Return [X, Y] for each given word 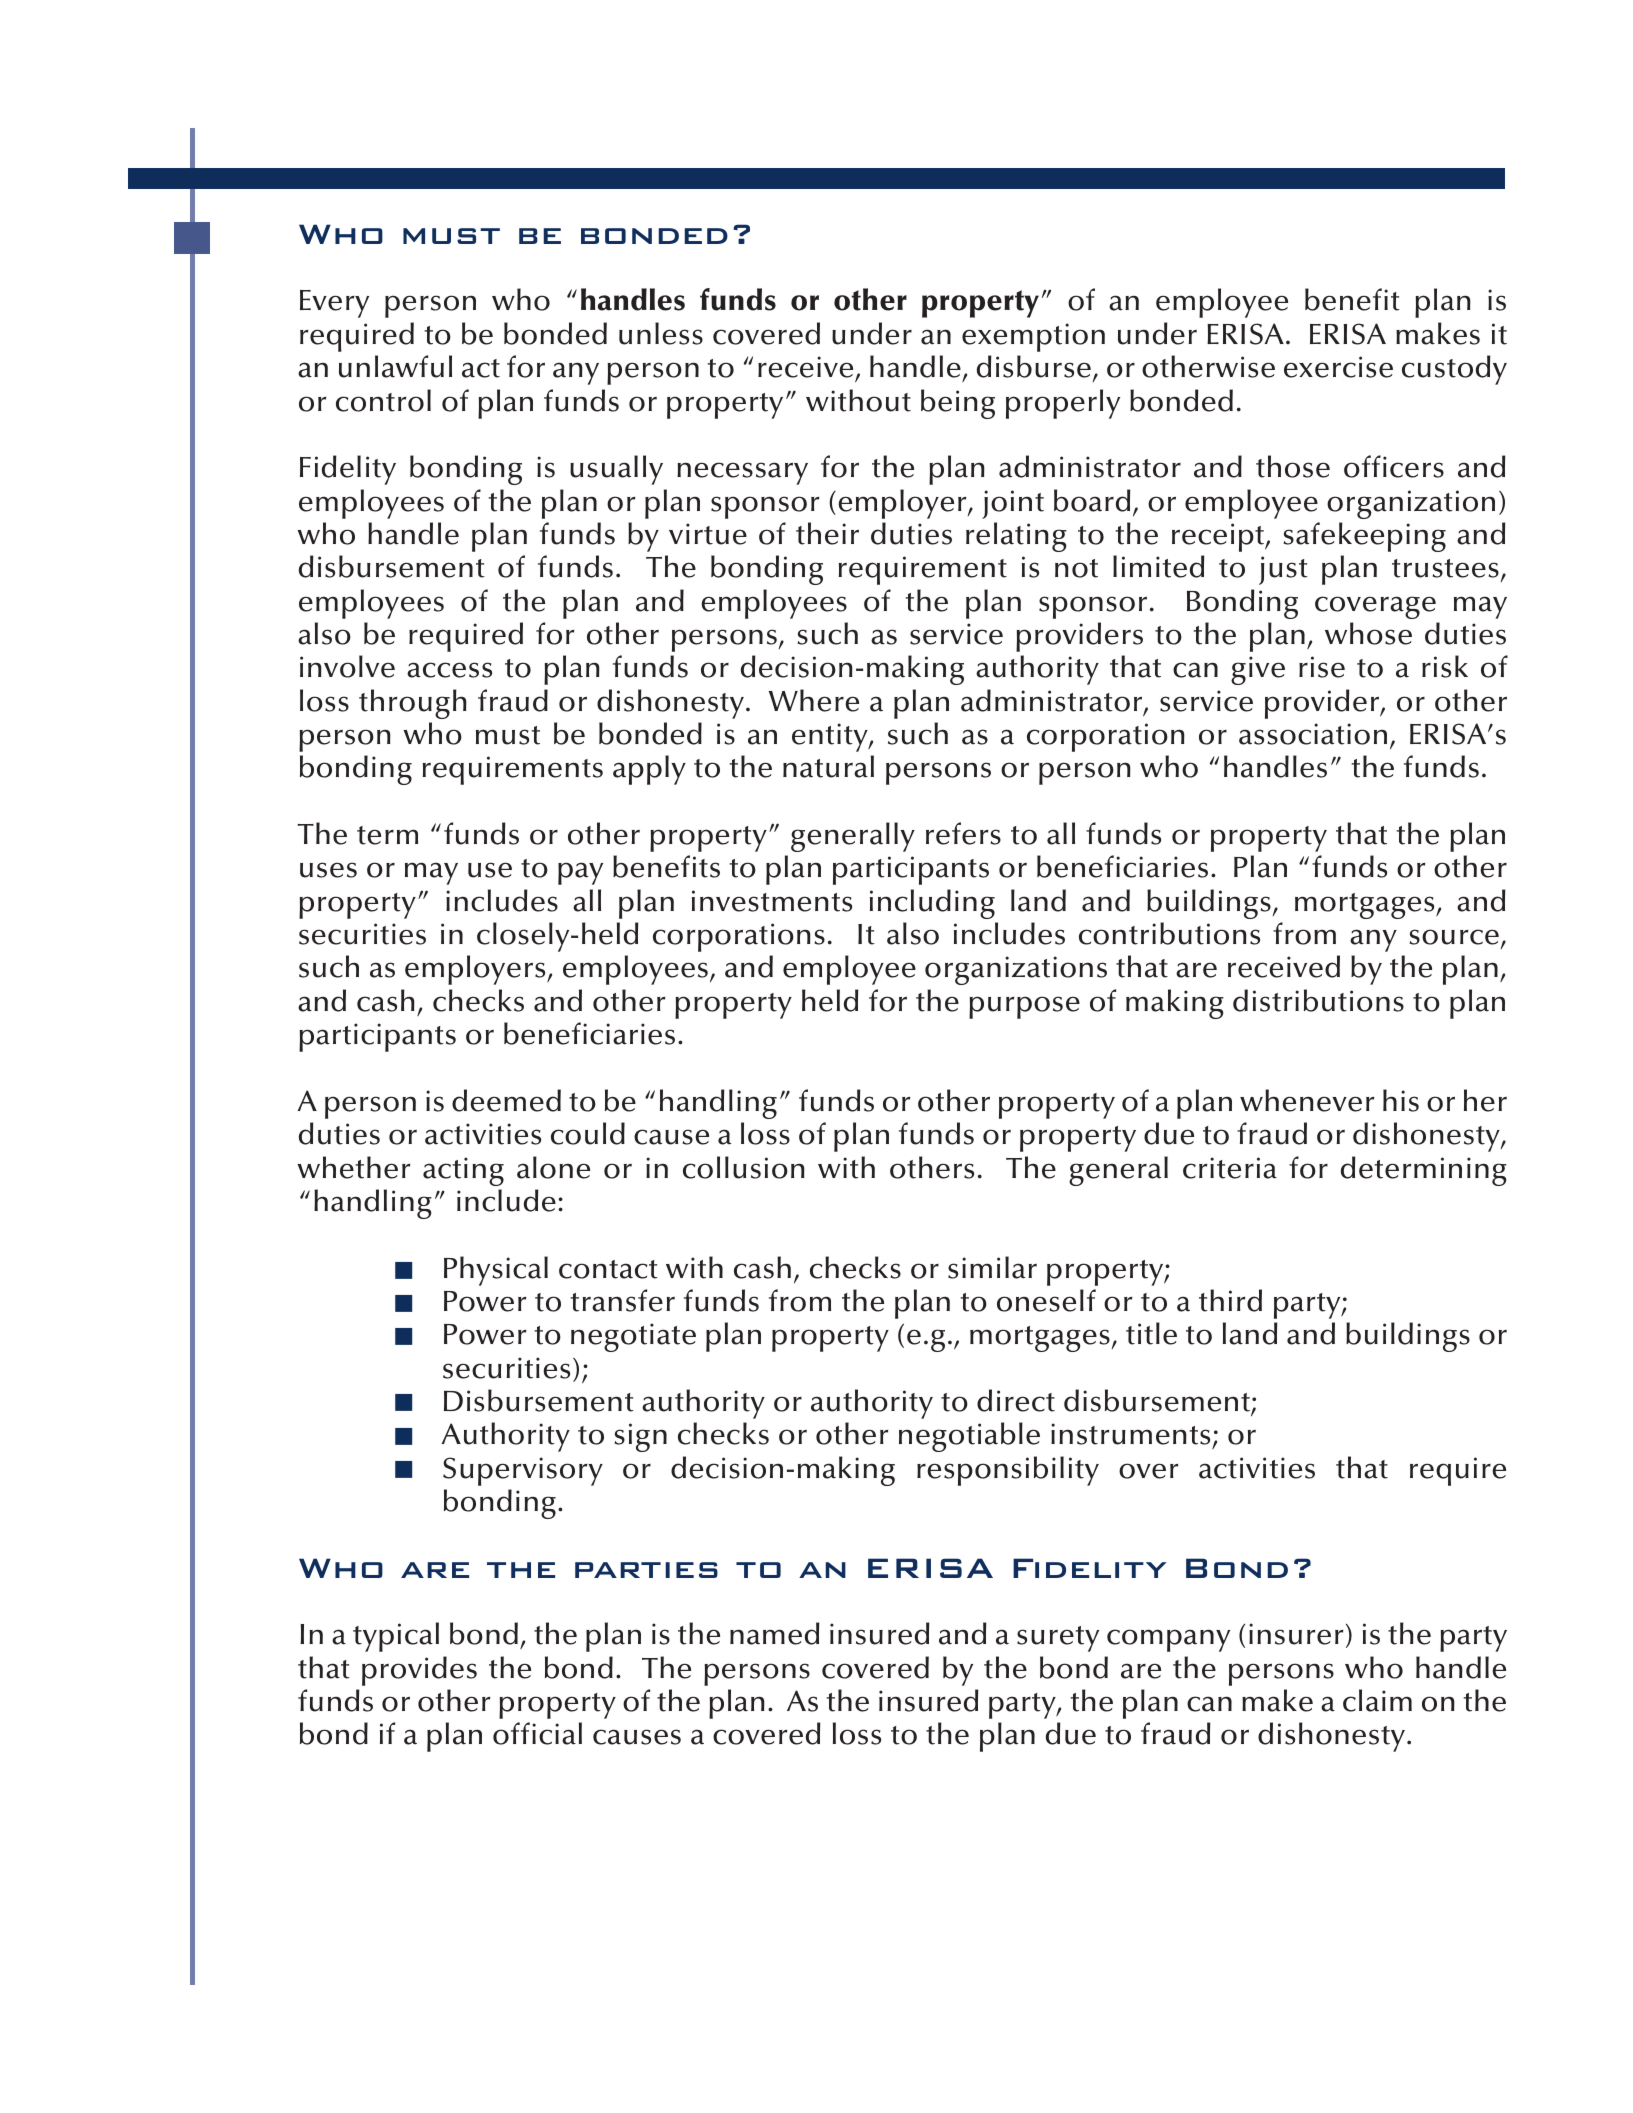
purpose [1024, 1007]
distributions [1318, 1000]
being [958, 404]
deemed [506, 1100]
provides [419, 1671]
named [774, 1633]
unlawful [395, 366]
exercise [1338, 367]
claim [1377, 1700]
